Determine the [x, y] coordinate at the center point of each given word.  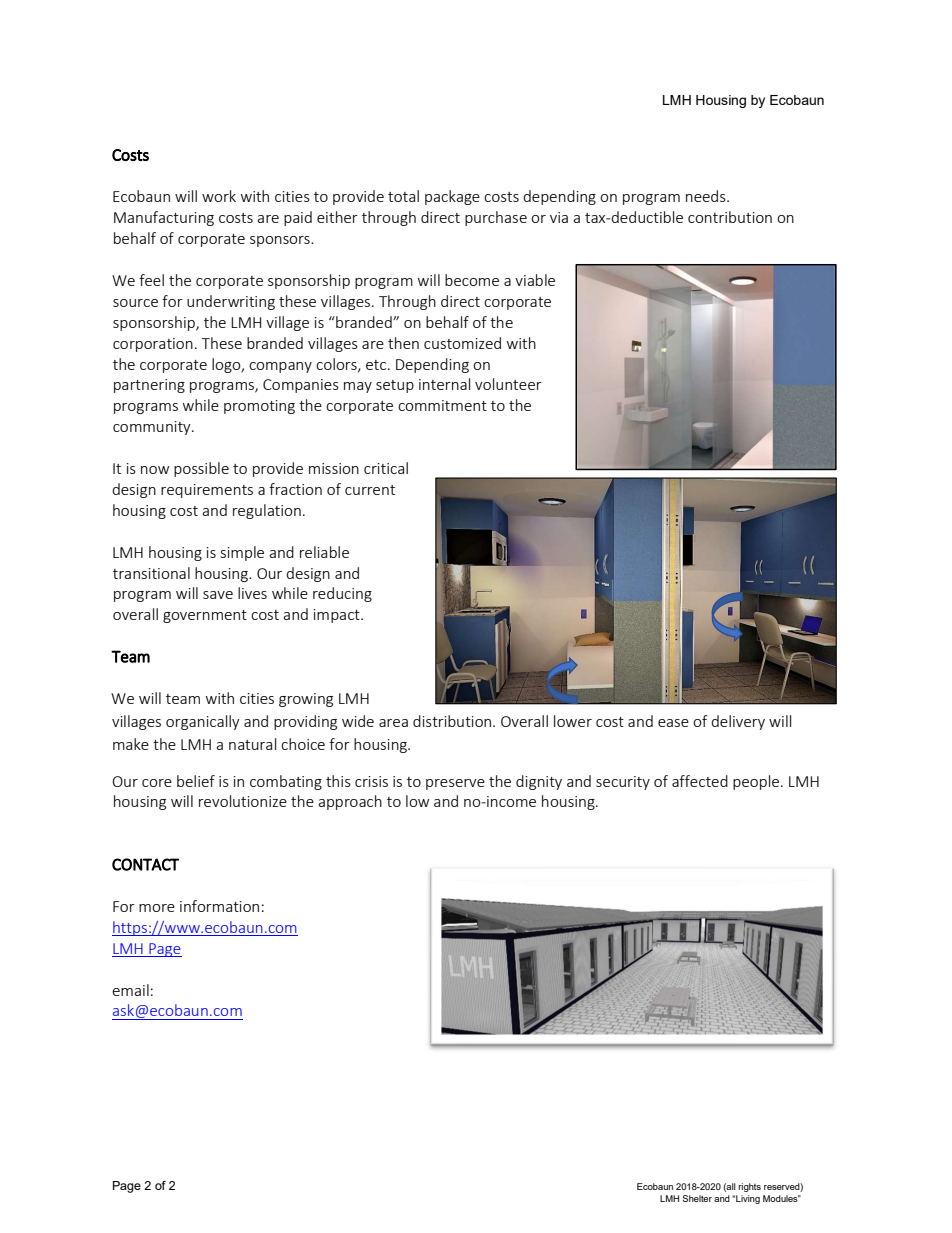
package [452, 197]
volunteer [508, 384]
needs [707, 196]
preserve [455, 784]
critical [386, 468]
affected [700, 781]
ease [673, 723]
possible [201, 469]
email [130, 990]
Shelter [697, 1198]
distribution [452, 721]
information [219, 906]
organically [203, 722]
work [219, 196]
